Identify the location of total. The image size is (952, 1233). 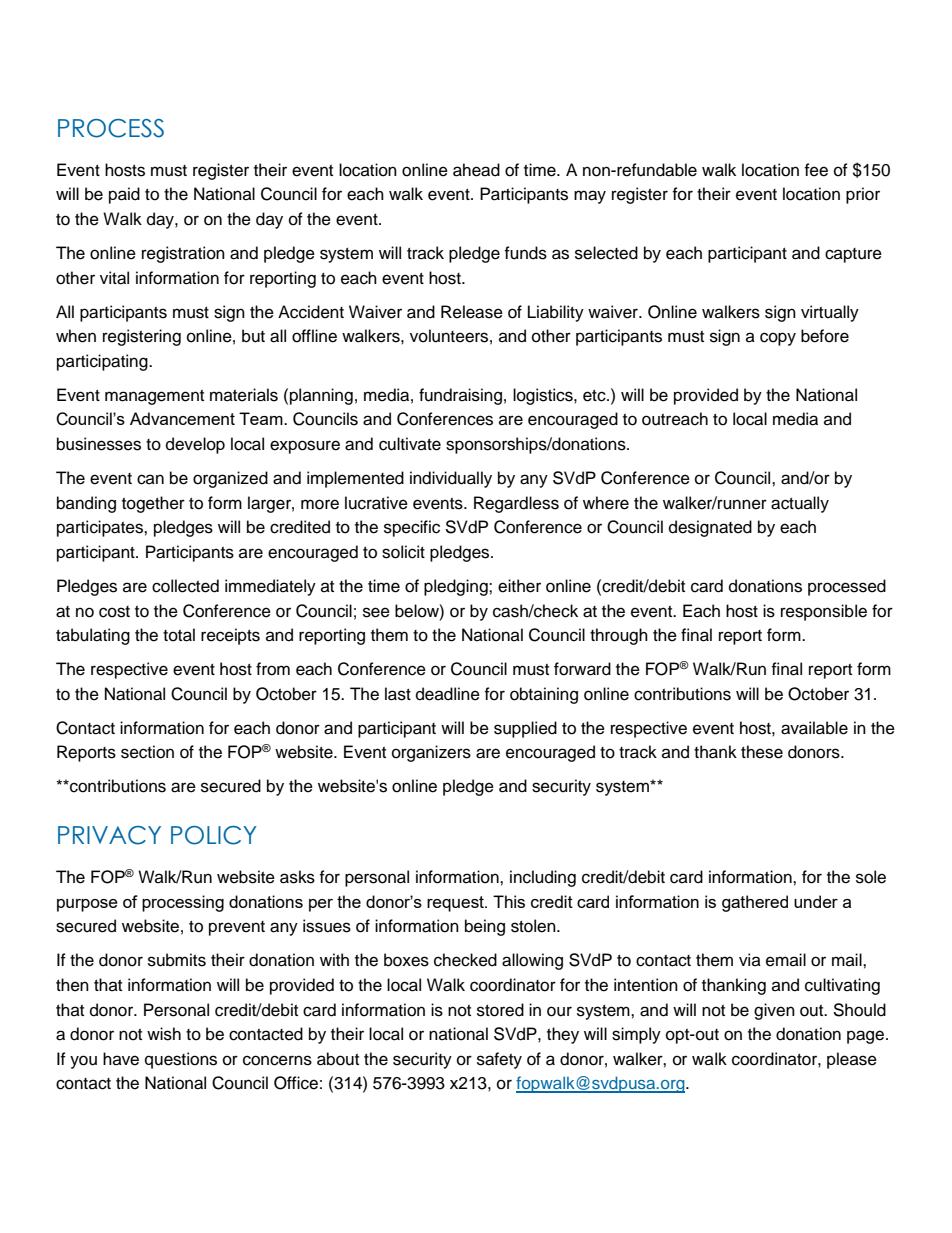
(179, 635).
